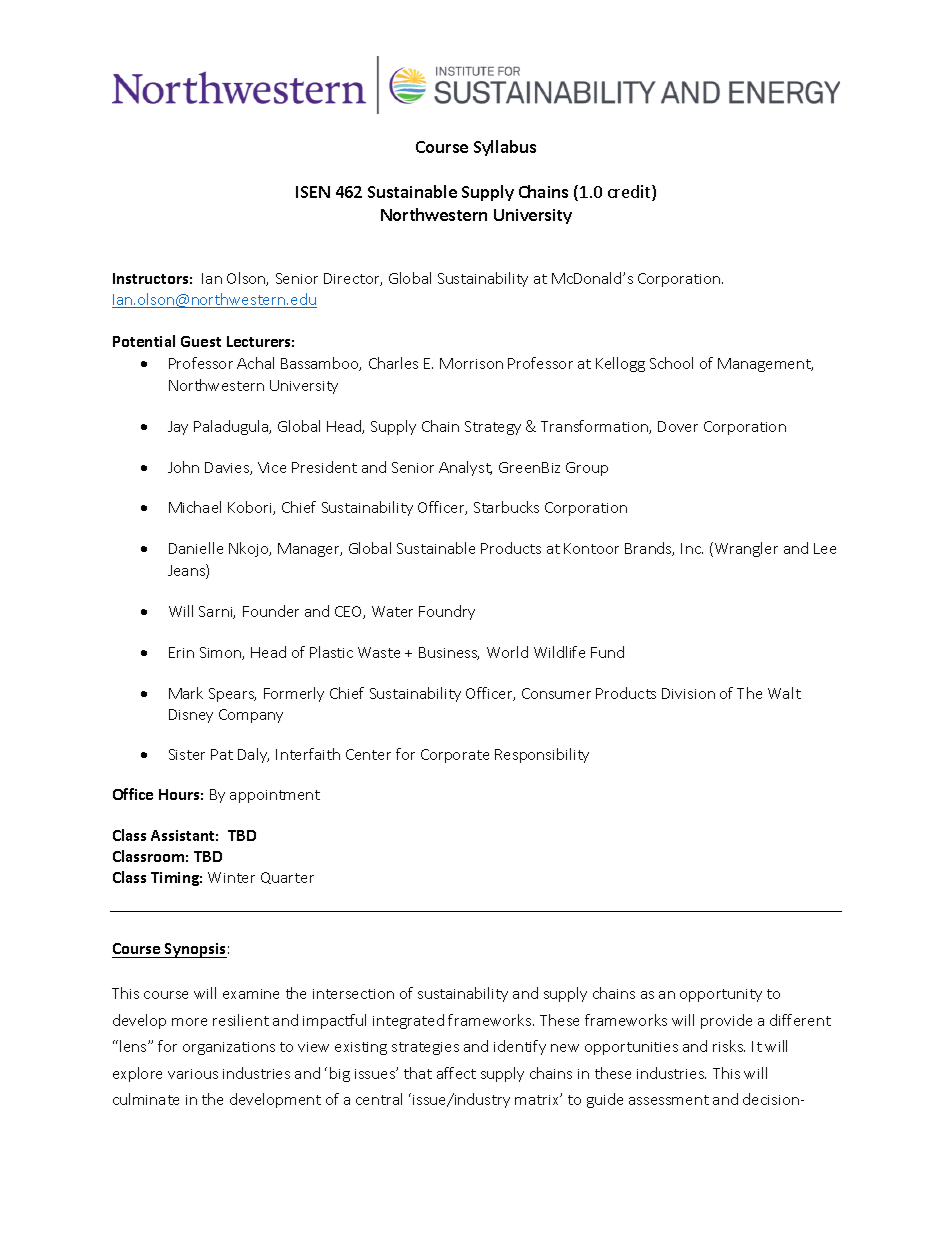 This screenshot has width=952, height=1233. Describe the element at coordinates (729, 1046) in the screenshot. I see `risks` at that location.
